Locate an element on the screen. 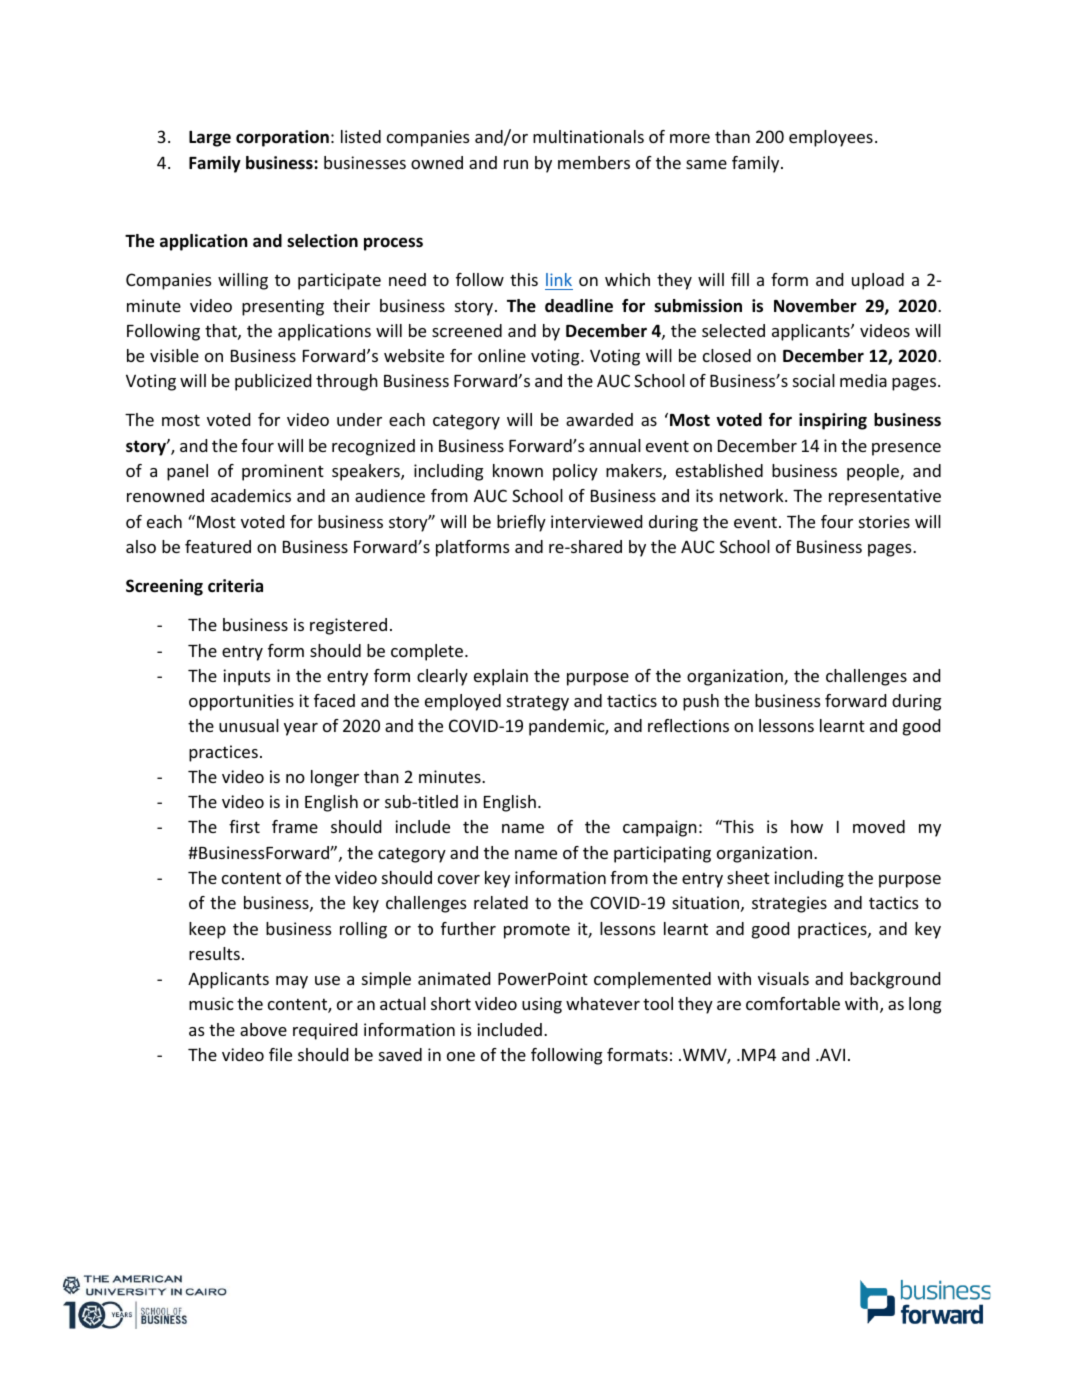 This screenshot has width=1067, height=1381. Large is located at coordinates (210, 138).
